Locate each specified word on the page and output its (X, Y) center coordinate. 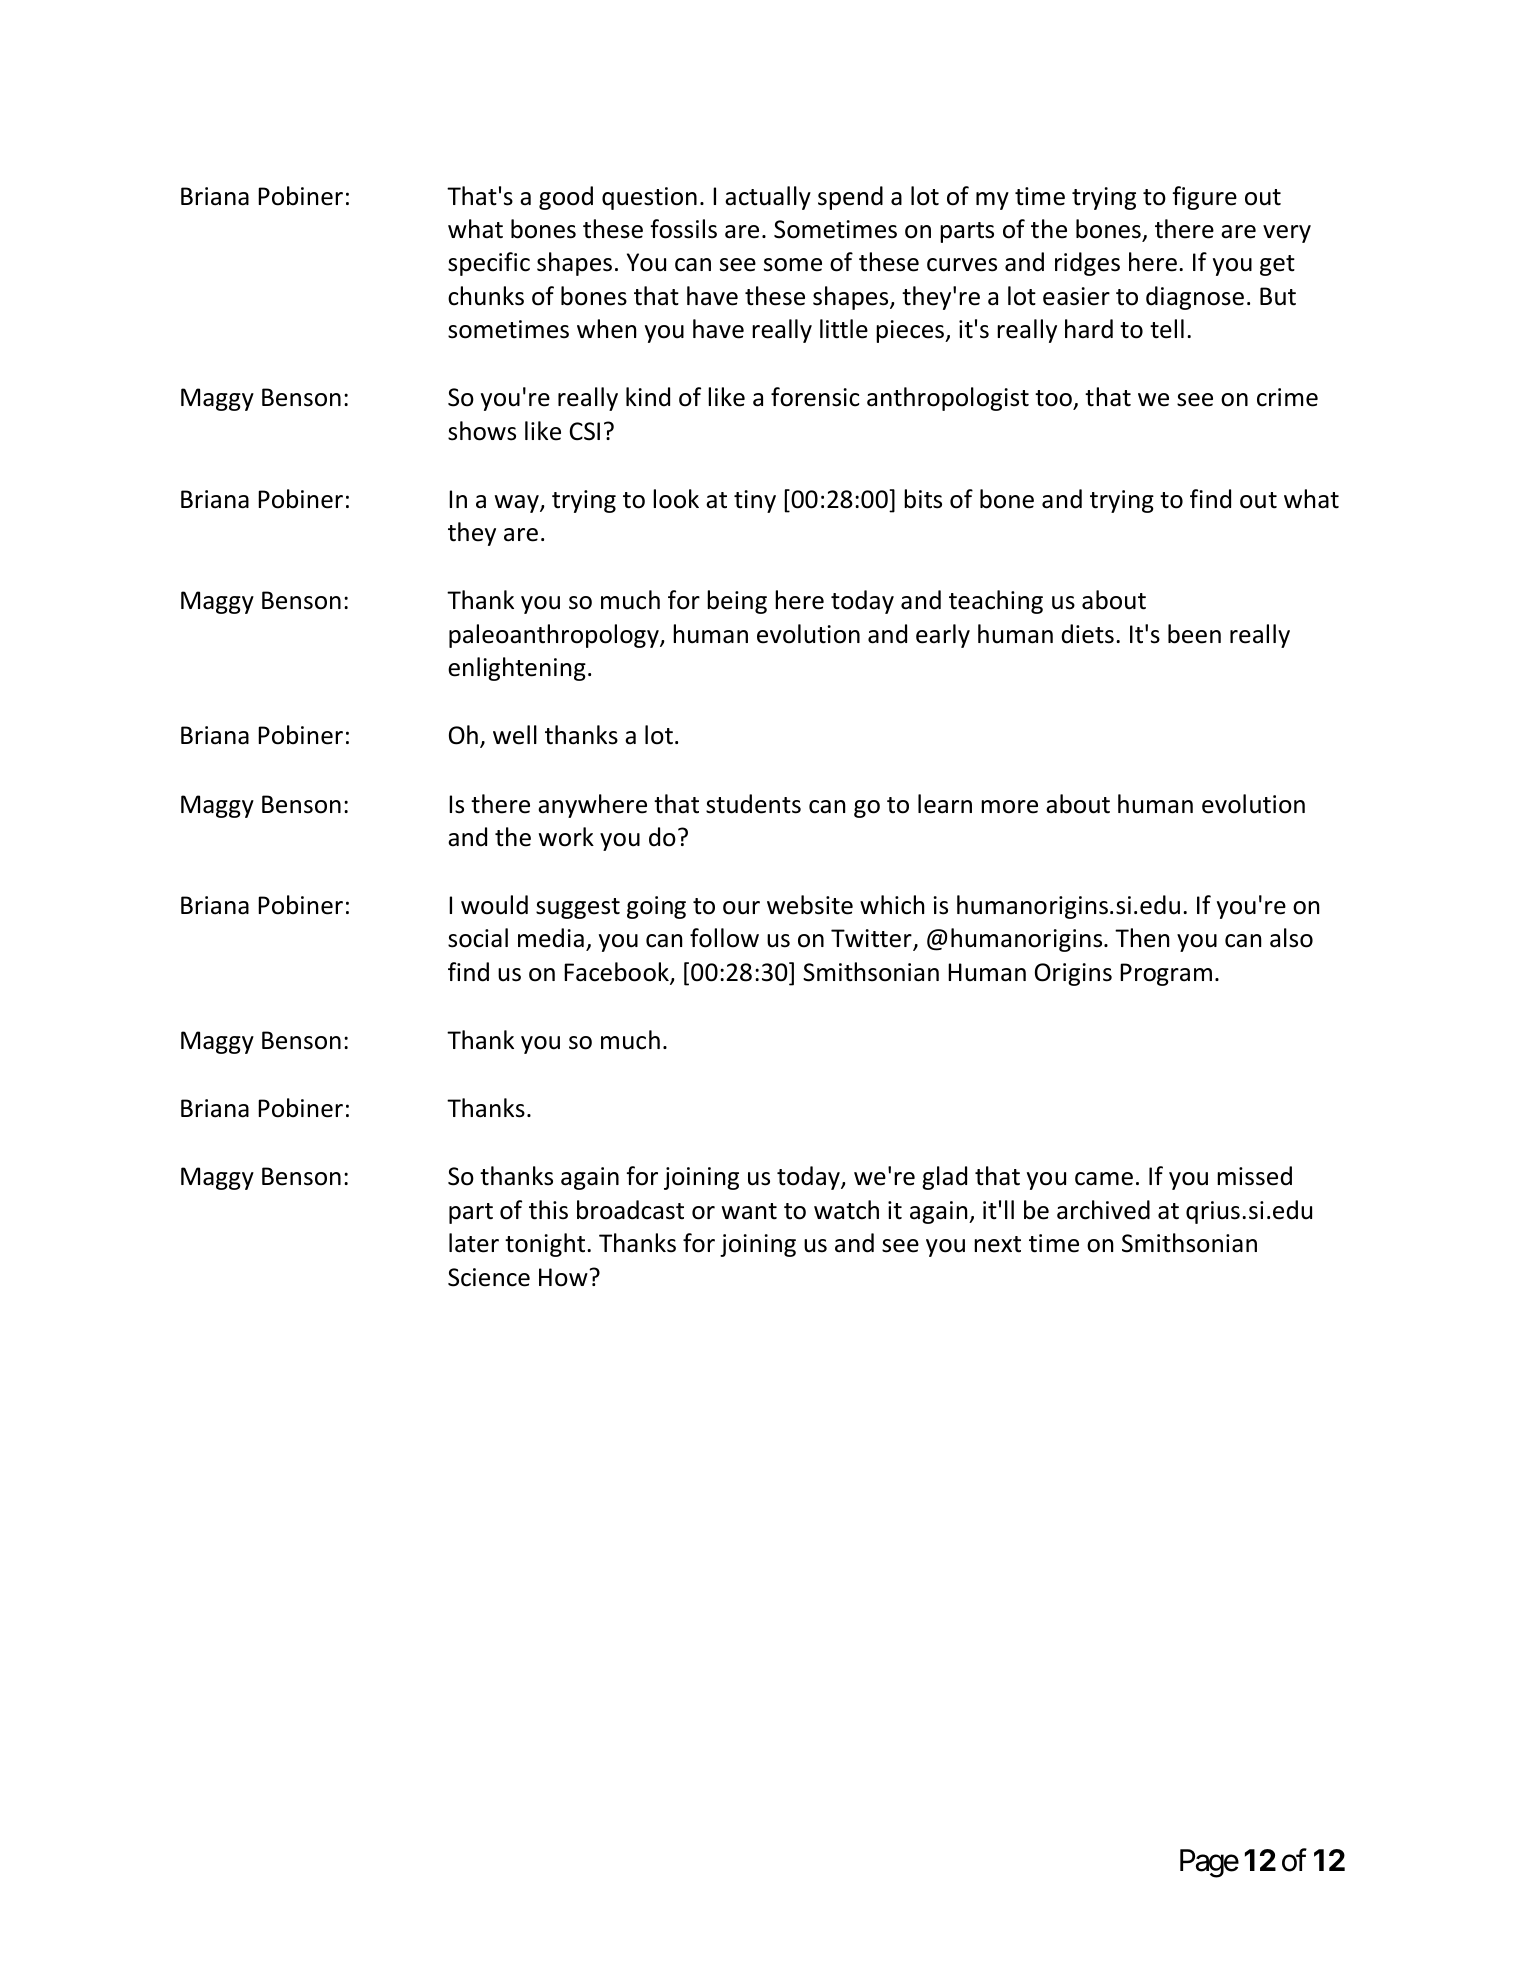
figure (1204, 198)
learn (945, 804)
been (1194, 634)
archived (1103, 1210)
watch (846, 1210)
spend (850, 198)
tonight (546, 1245)
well (515, 735)
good (566, 198)
